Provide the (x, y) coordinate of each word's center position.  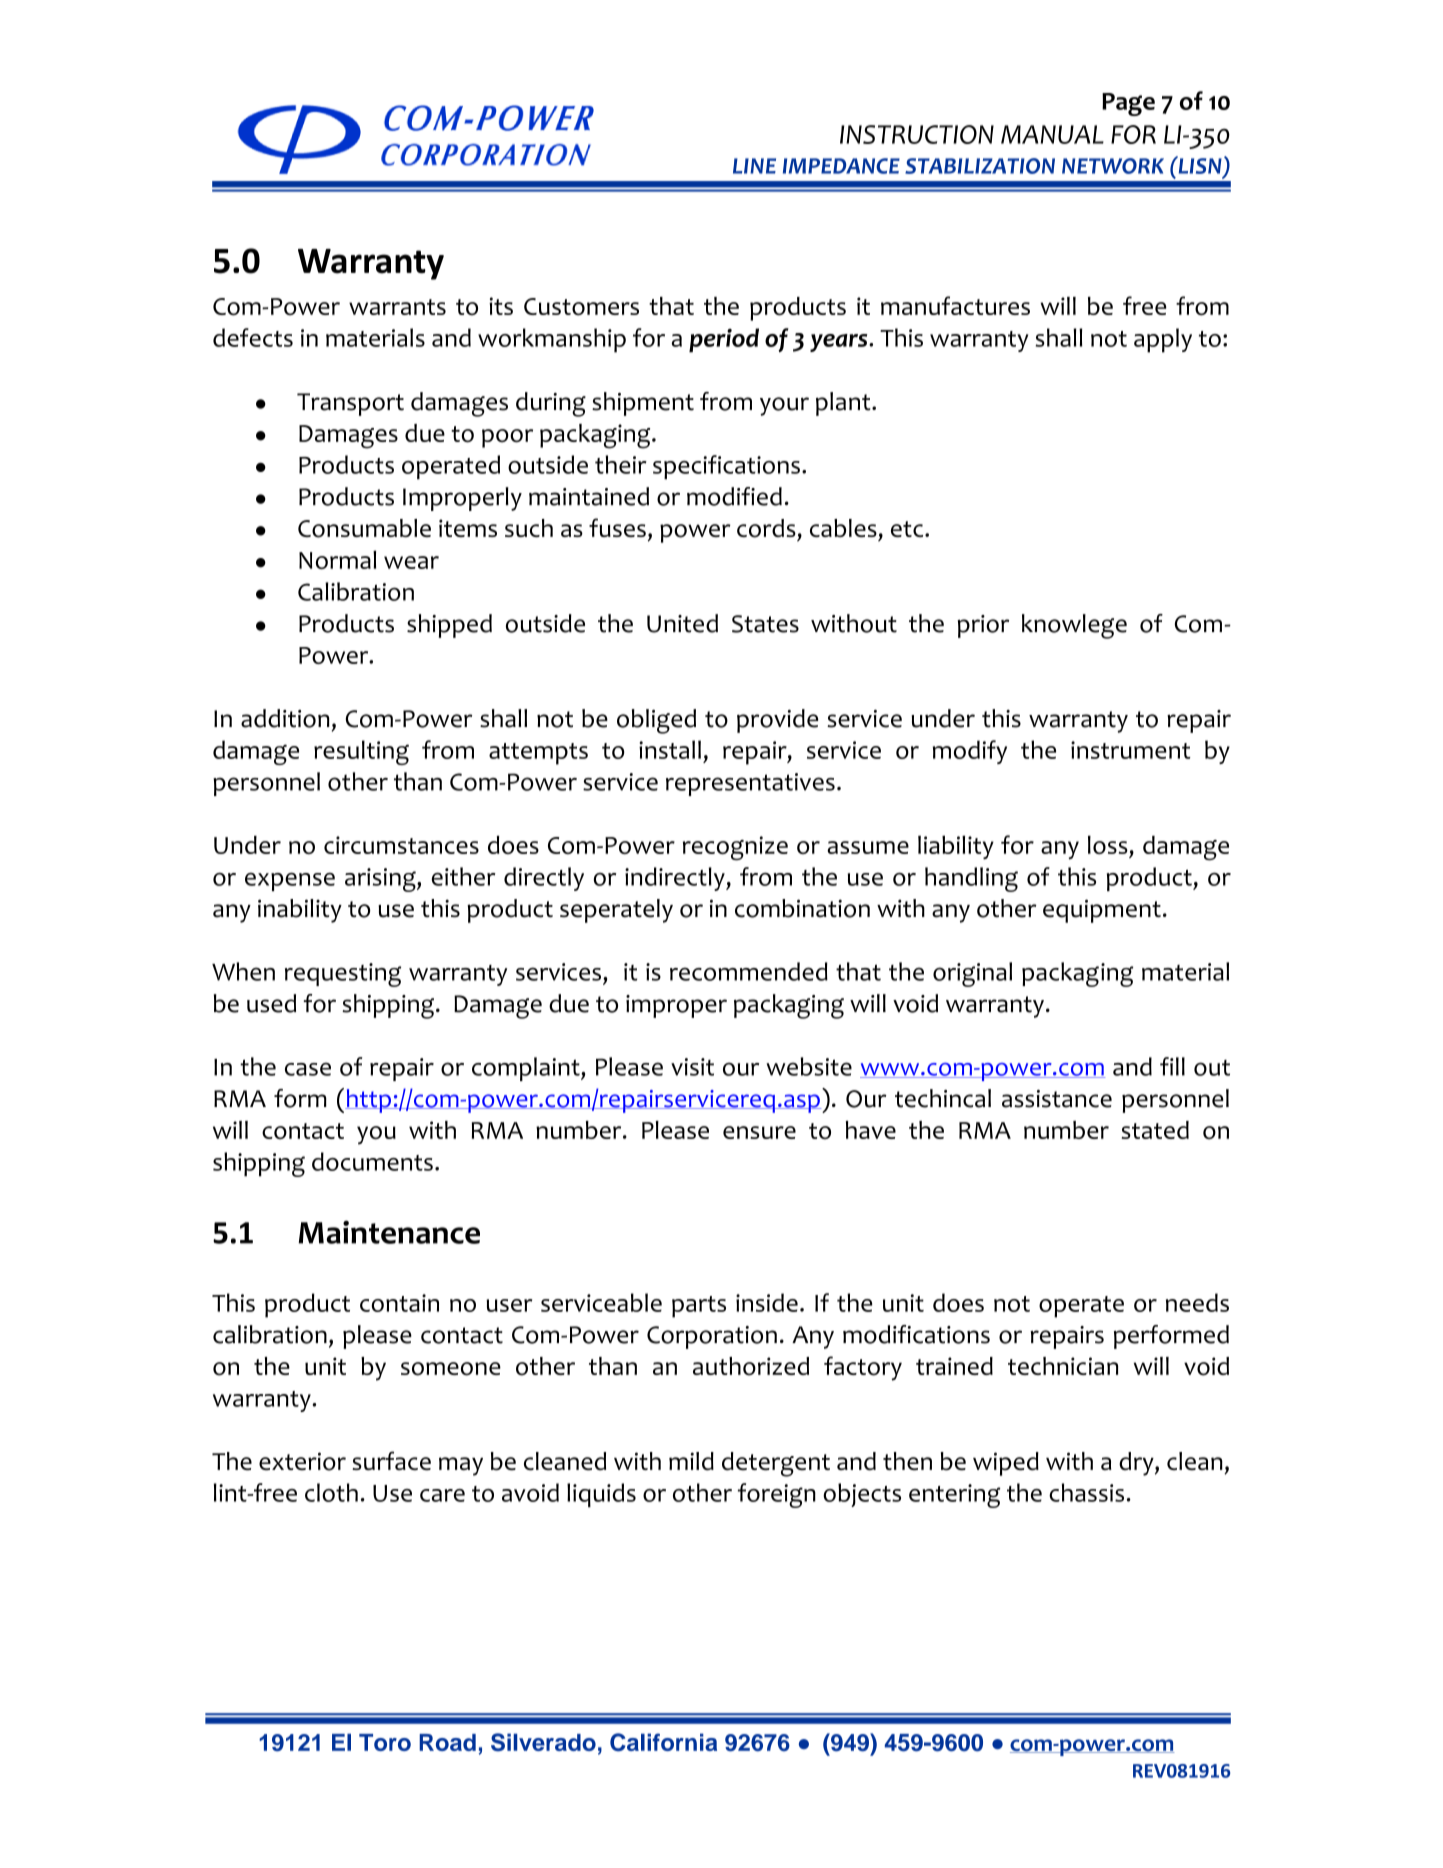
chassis (1086, 1492)
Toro (385, 1742)
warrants (397, 307)
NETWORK (1113, 166)
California (663, 1742)
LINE (754, 166)
